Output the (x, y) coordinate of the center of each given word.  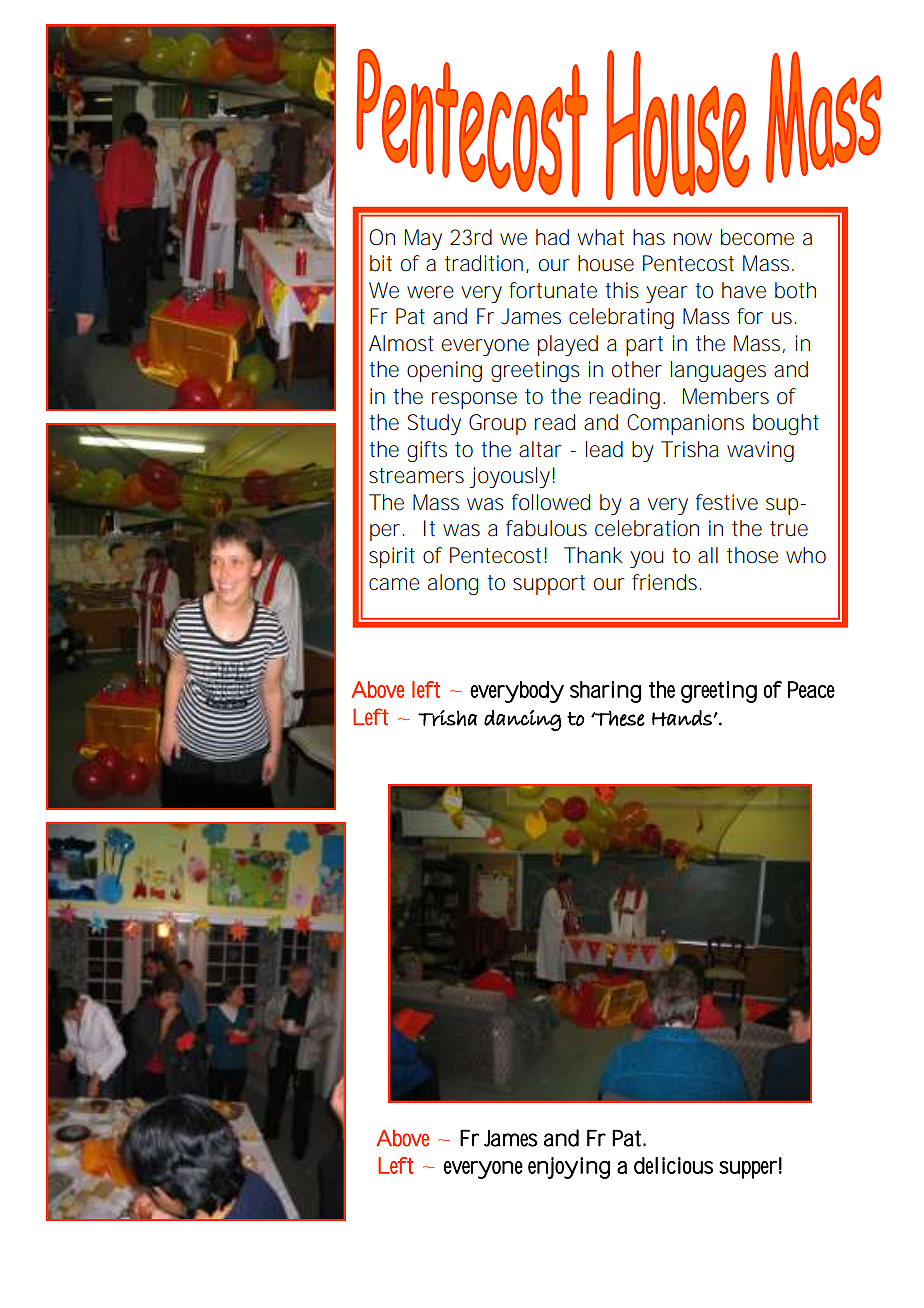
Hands (682, 718)
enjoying (569, 1168)
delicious (673, 1165)
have (744, 290)
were (430, 292)
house (606, 263)
